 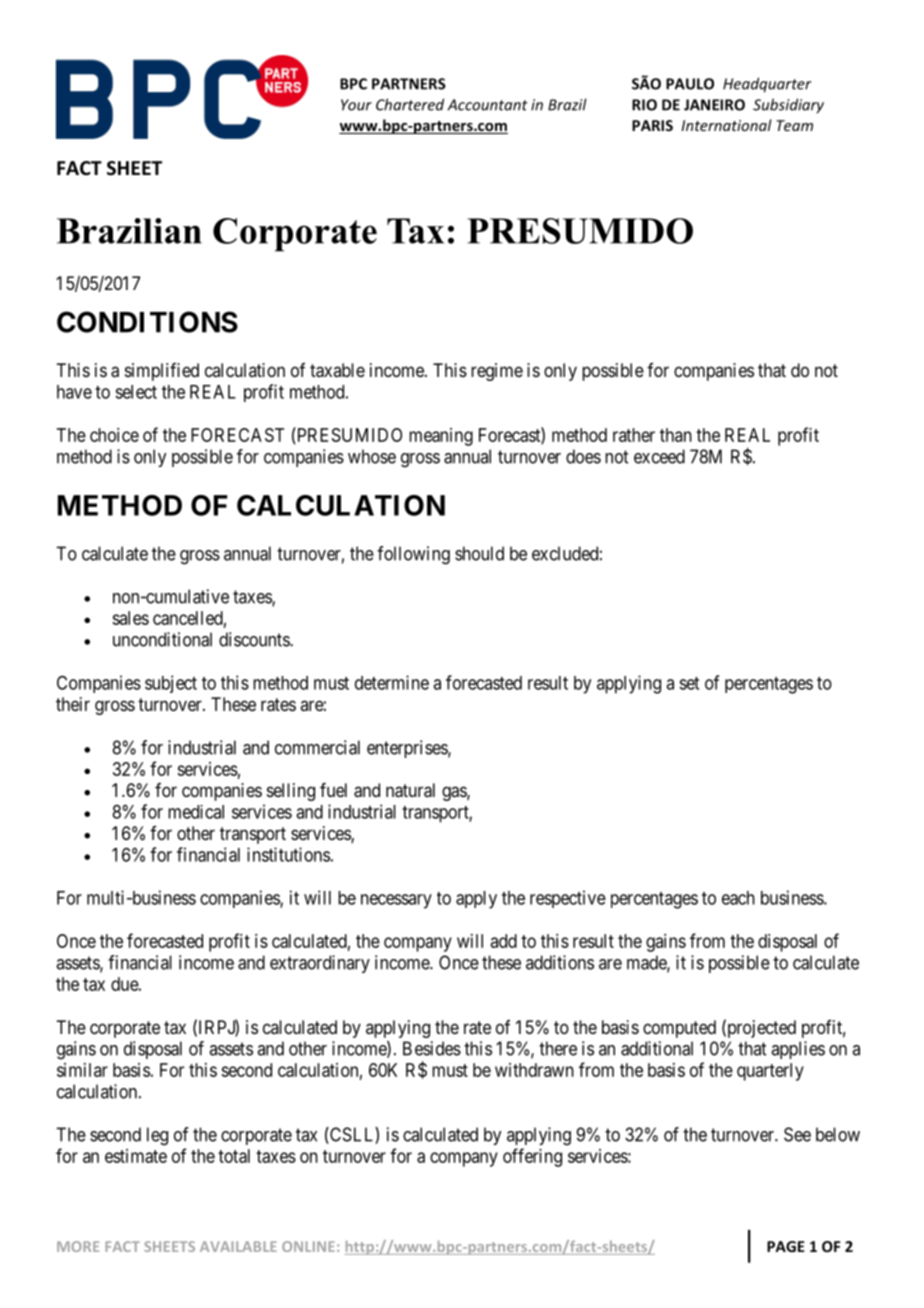 What do you see at coordinates (497, 372) in the page?
I see `regime` at bounding box center [497, 372].
